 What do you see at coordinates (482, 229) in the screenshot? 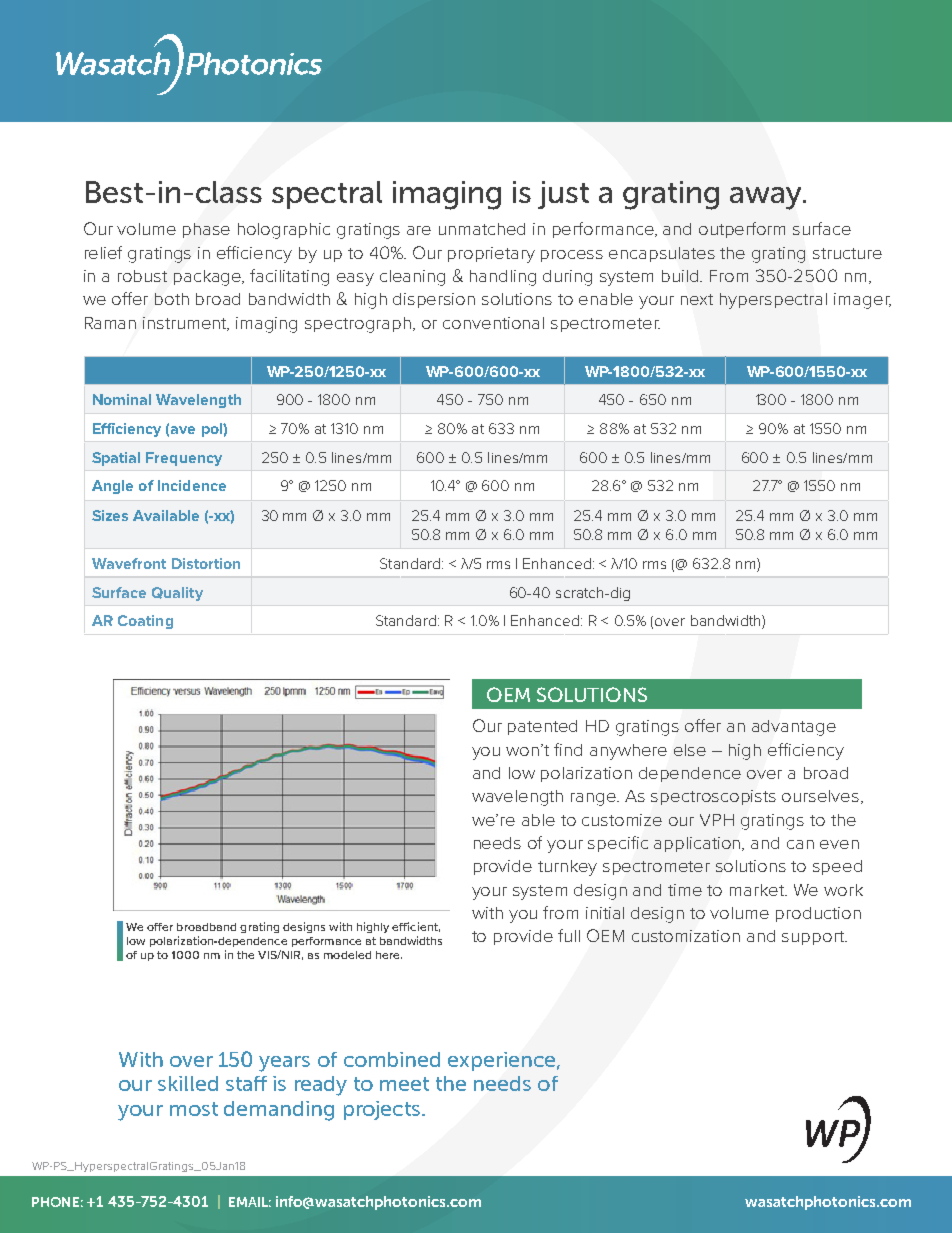
I see `unmatched` at bounding box center [482, 229].
